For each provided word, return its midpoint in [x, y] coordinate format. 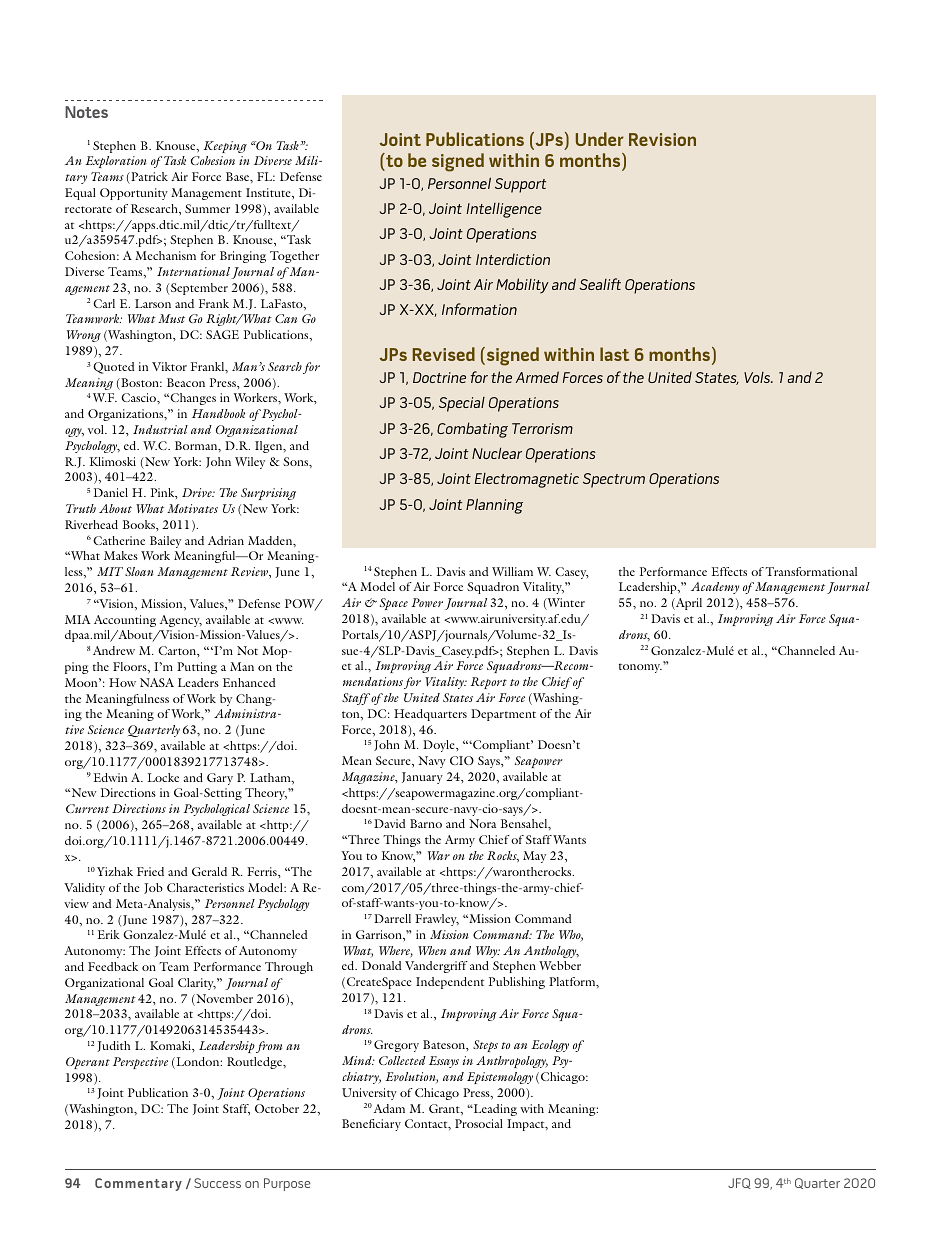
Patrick [148, 178]
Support [520, 185]
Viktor [169, 366]
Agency [181, 621]
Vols [758, 377]
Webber [560, 965]
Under [600, 139]
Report [488, 683]
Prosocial [479, 1123]
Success [217, 1183]
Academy [715, 588]
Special [462, 404]
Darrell [392, 918]
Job [153, 888]
